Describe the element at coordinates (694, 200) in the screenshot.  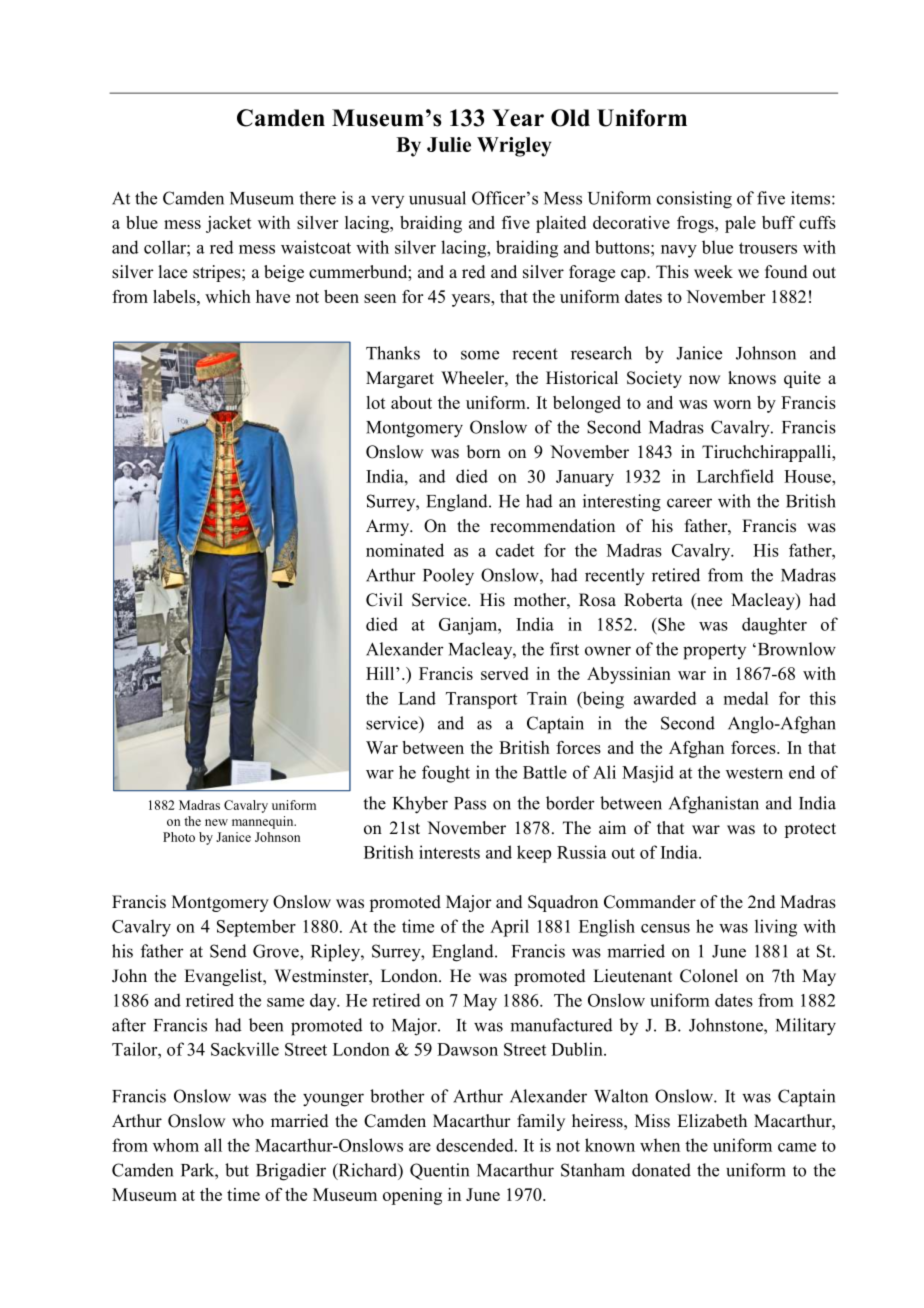
I see `consisting` at that location.
